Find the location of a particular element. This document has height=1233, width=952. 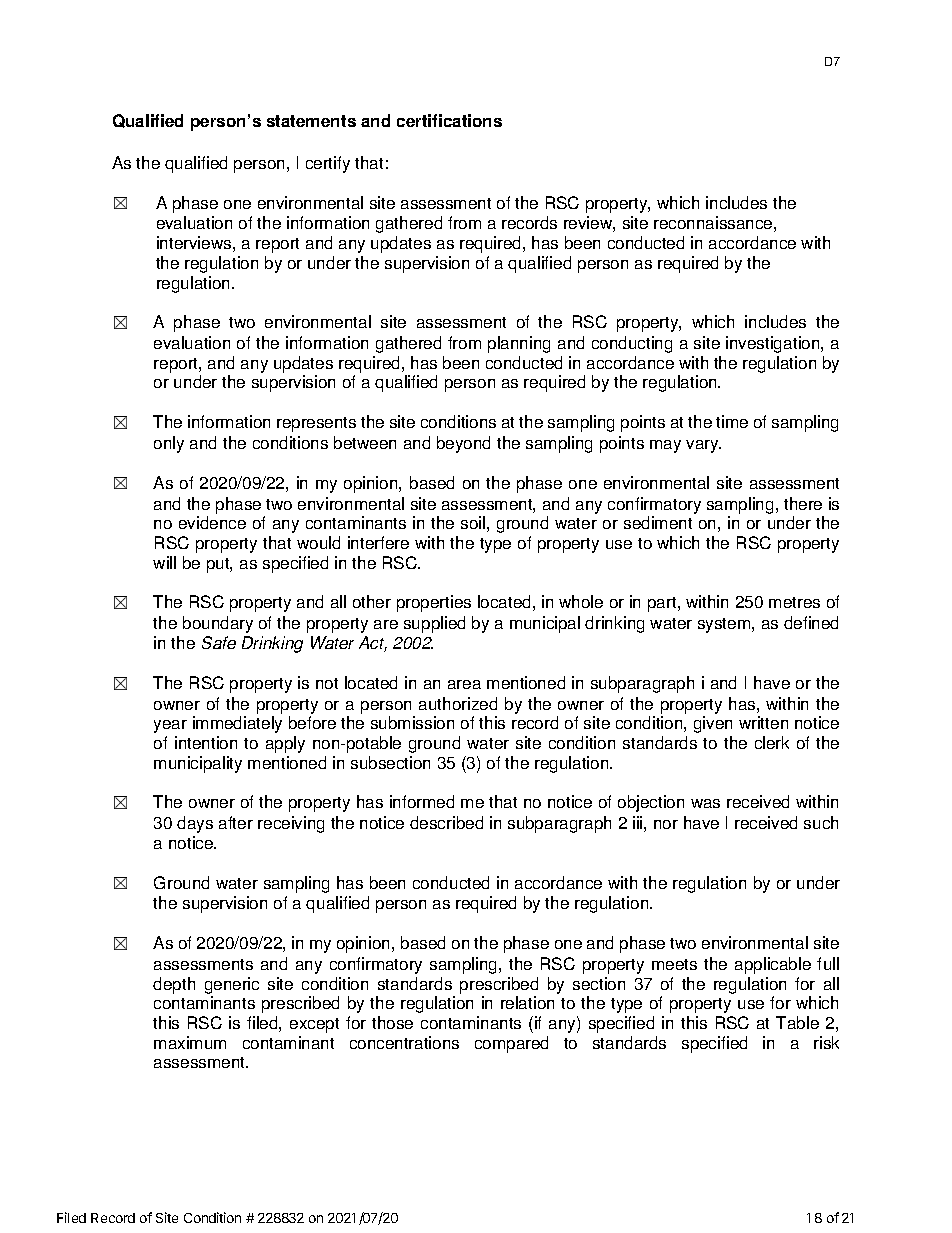

certifications is located at coordinates (449, 120).
